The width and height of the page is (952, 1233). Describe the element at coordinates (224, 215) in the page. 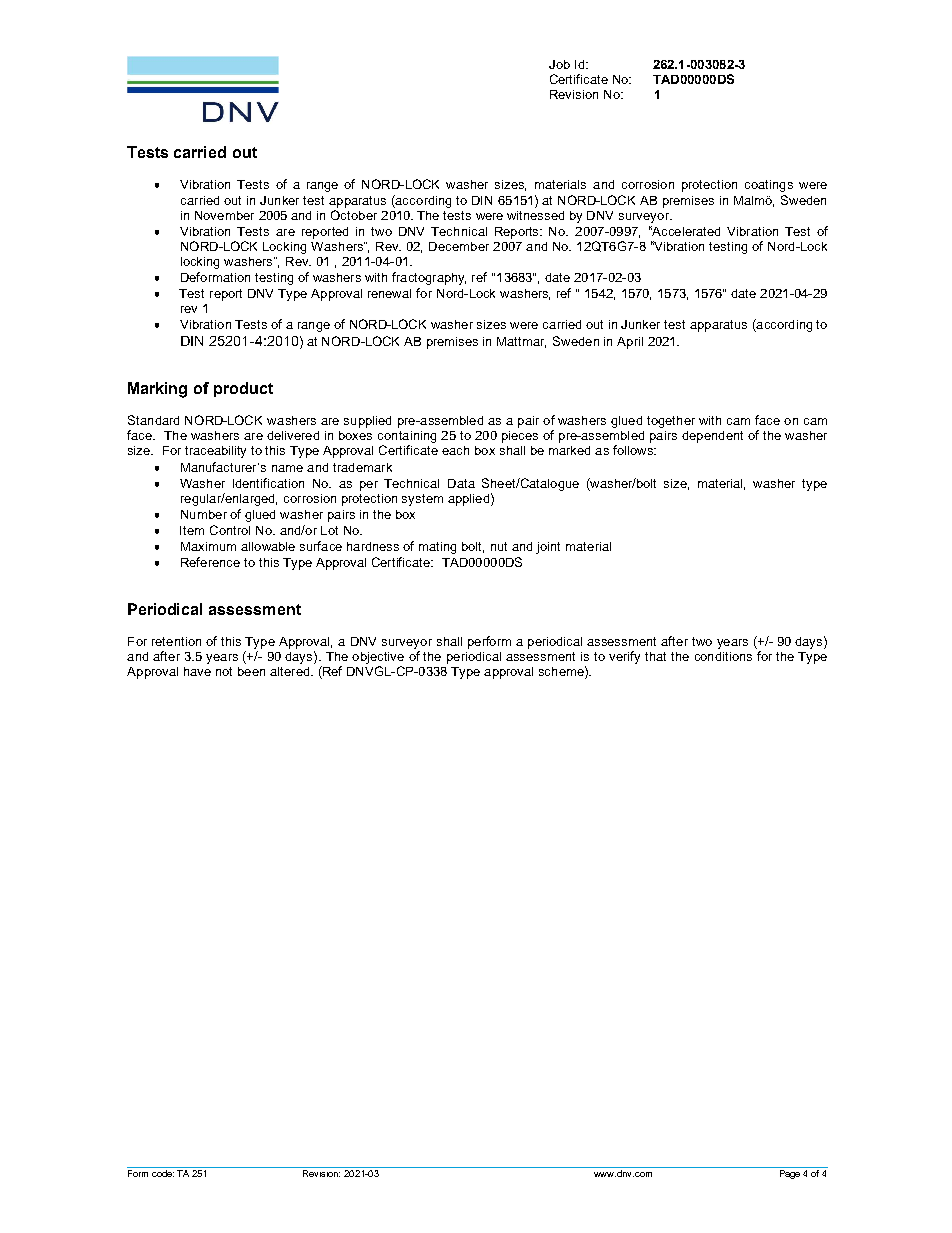

I see `November` at that location.
